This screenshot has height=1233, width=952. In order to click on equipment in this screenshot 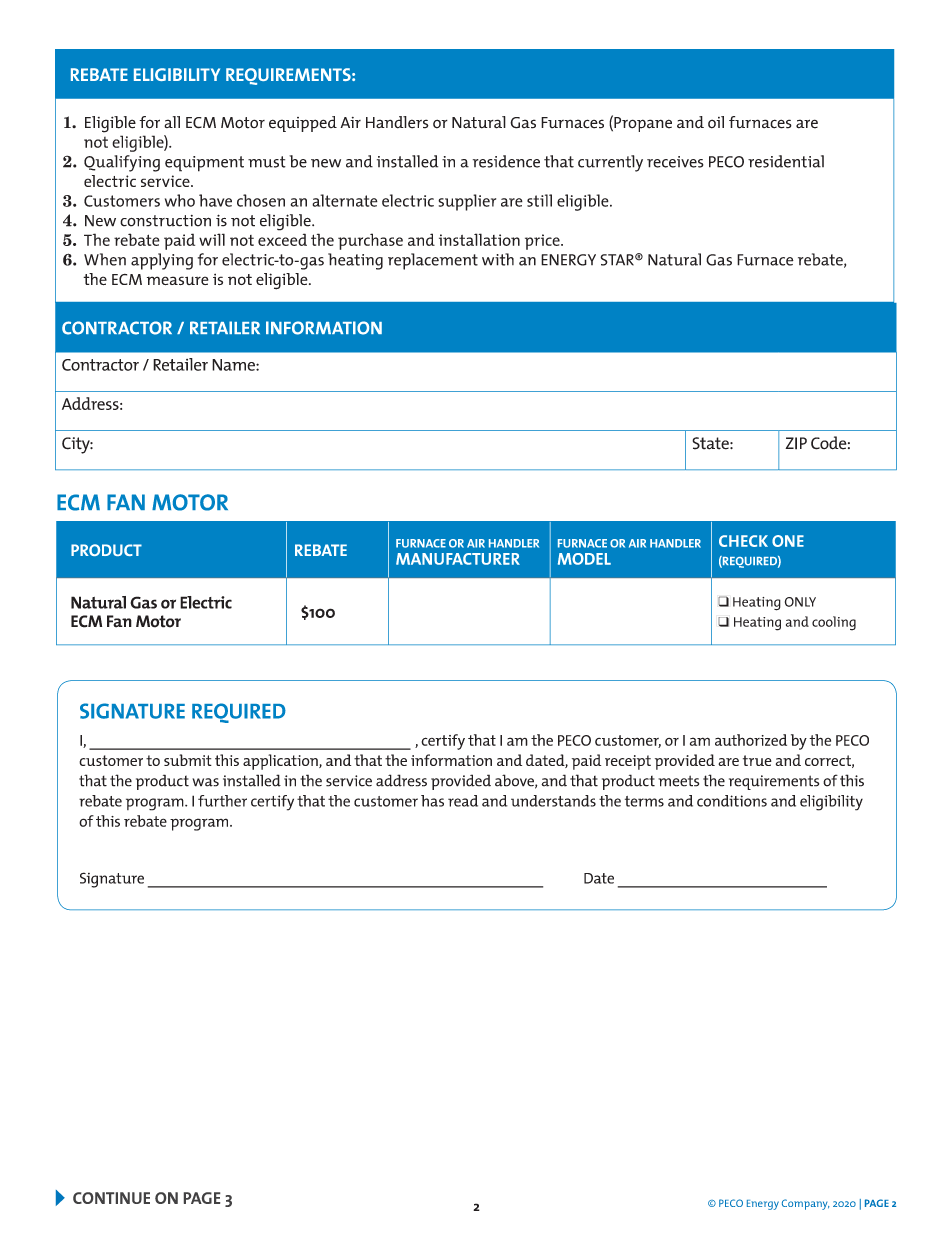, I will do `click(204, 164)`.
